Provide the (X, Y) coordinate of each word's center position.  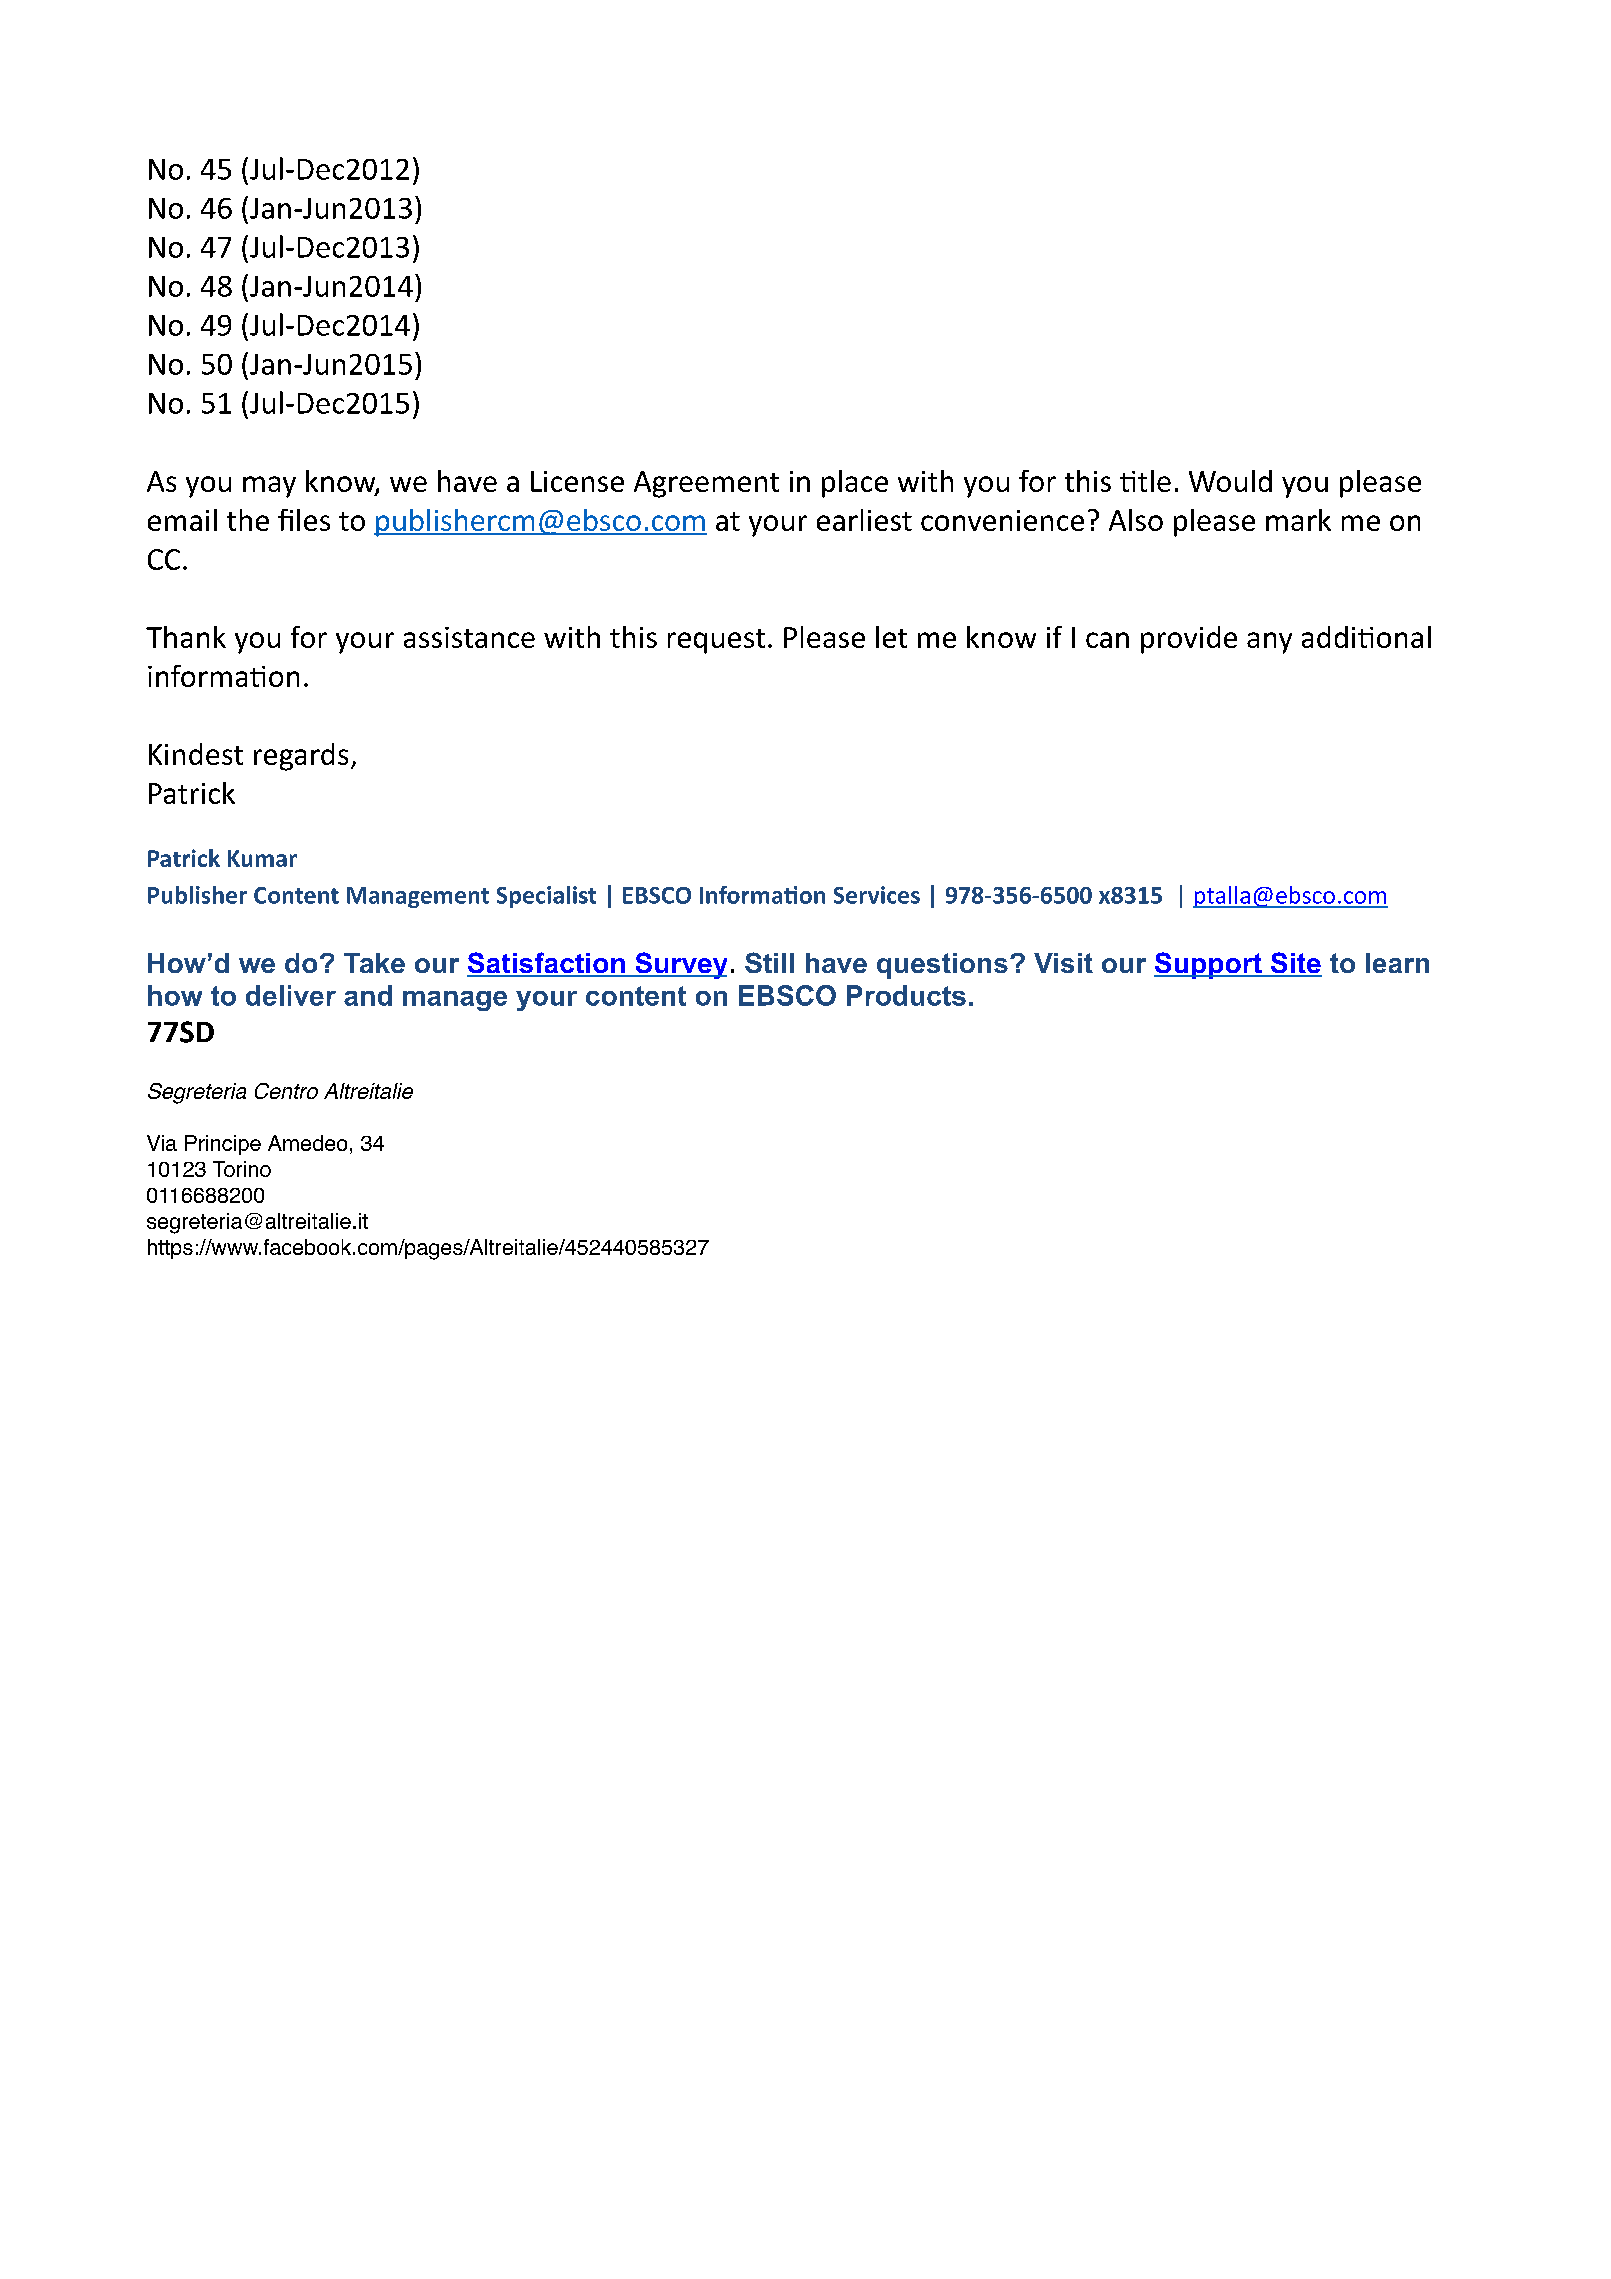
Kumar (262, 858)
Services (877, 895)
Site (1295, 964)
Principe (223, 1145)
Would (1230, 481)
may (269, 487)
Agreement (706, 484)
